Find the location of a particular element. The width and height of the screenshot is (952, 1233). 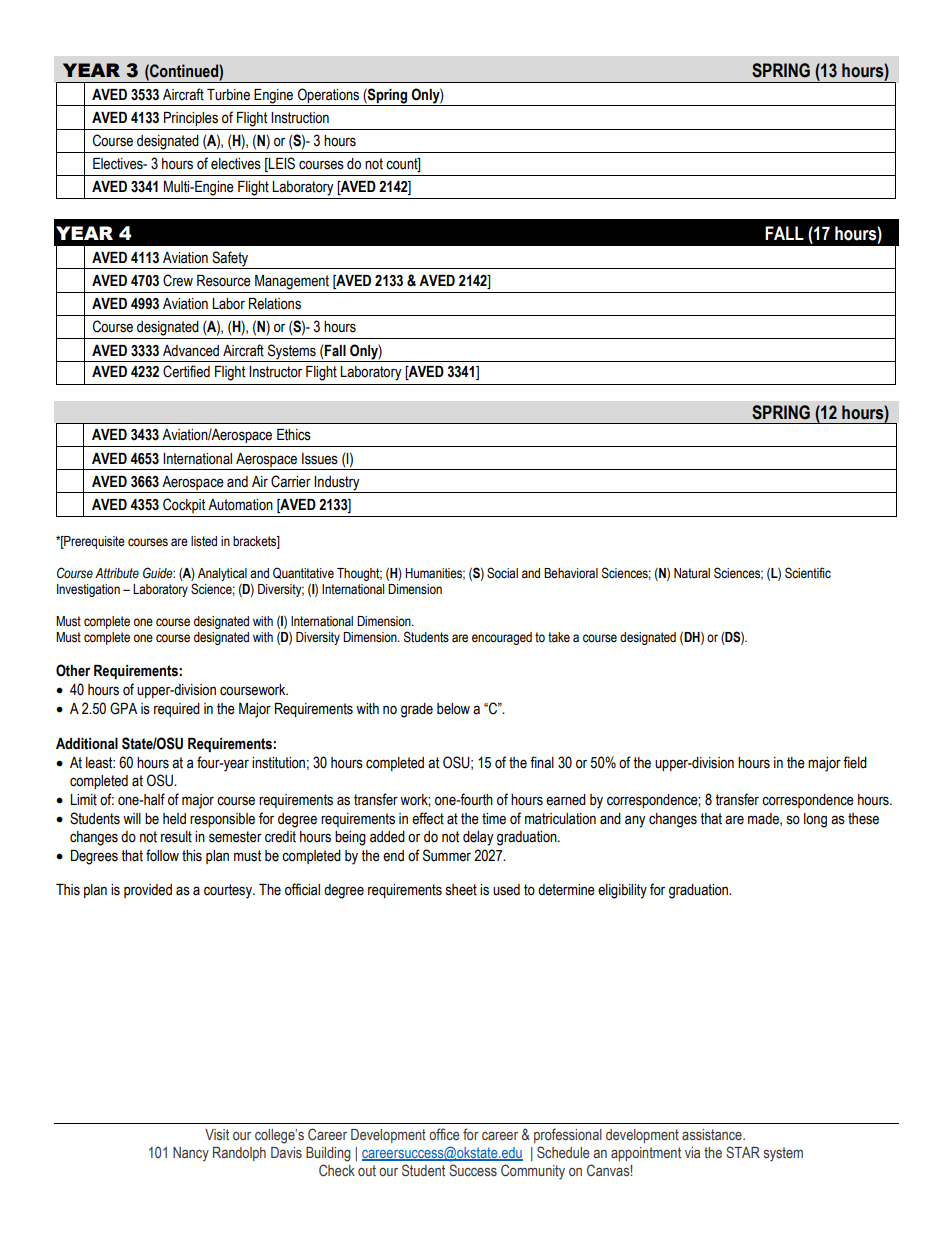

Instruction is located at coordinates (300, 118).
